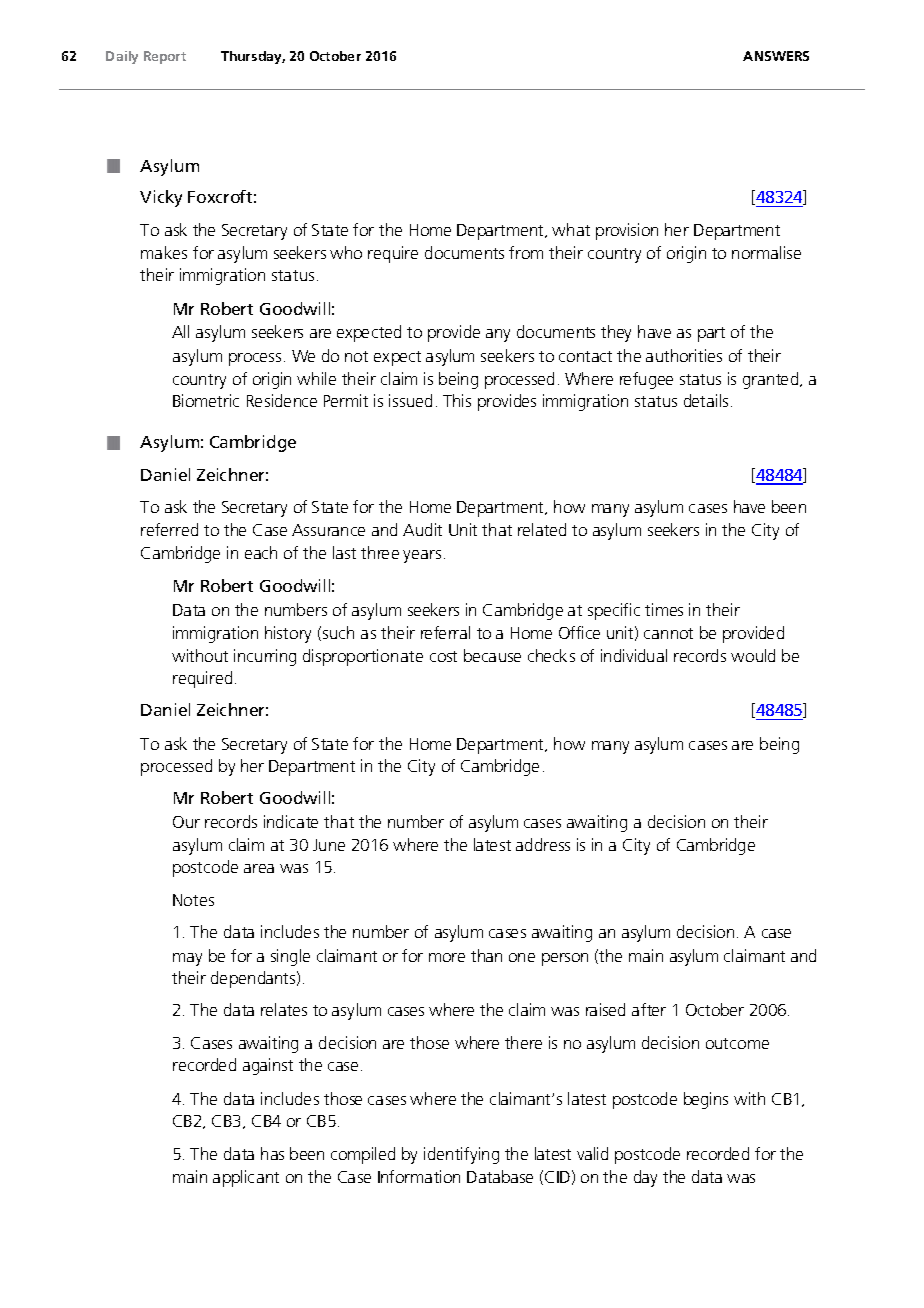  I want to click on identifying, so click(461, 1155).
